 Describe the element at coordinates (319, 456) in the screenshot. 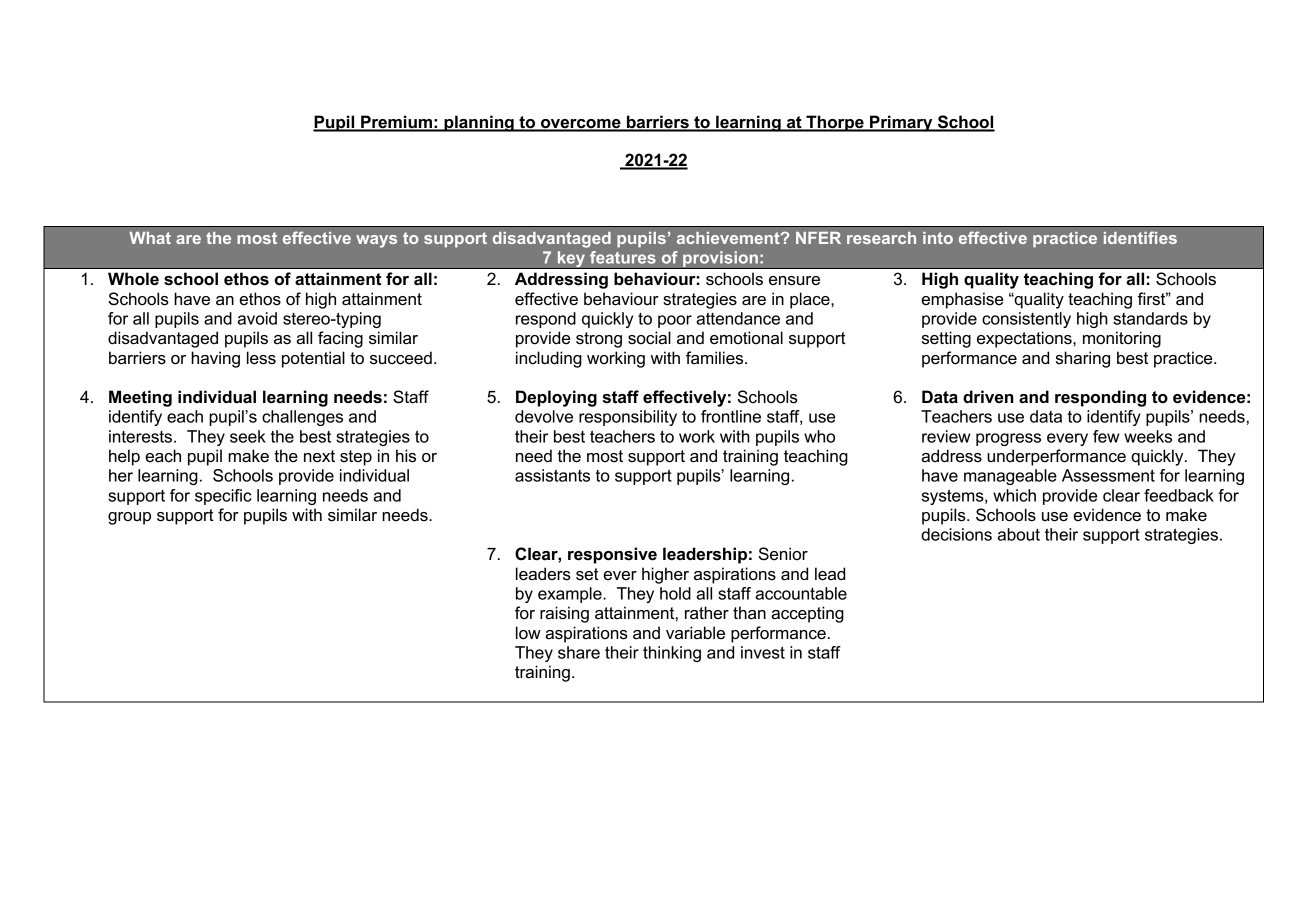

I see `next` at that location.
